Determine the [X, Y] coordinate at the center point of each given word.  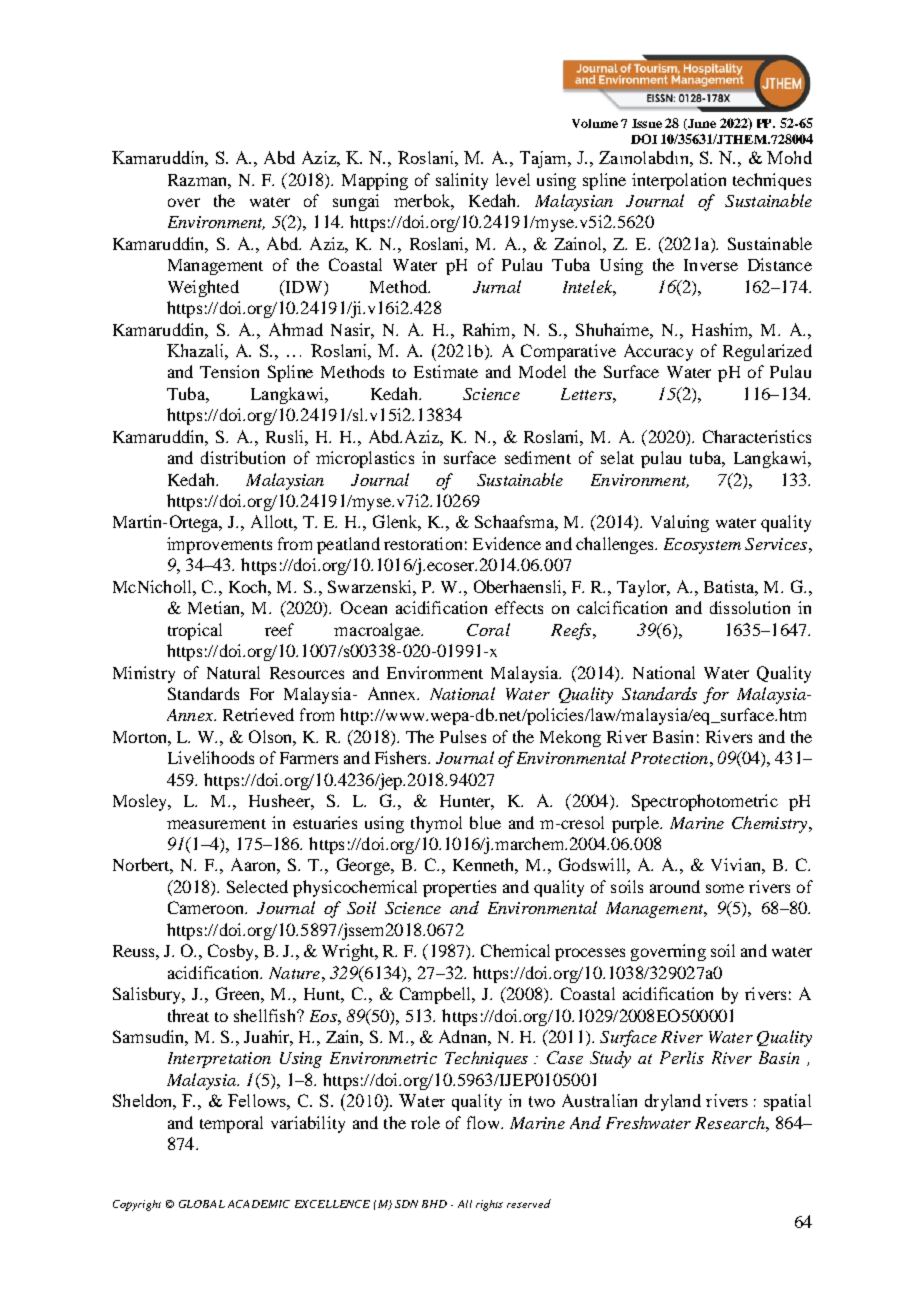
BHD [434, 1204]
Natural [233, 672]
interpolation [679, 181]
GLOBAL [202, 1204]
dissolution [750, 607]
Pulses [463, 736]
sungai [356, 202]
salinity [462, 181]
